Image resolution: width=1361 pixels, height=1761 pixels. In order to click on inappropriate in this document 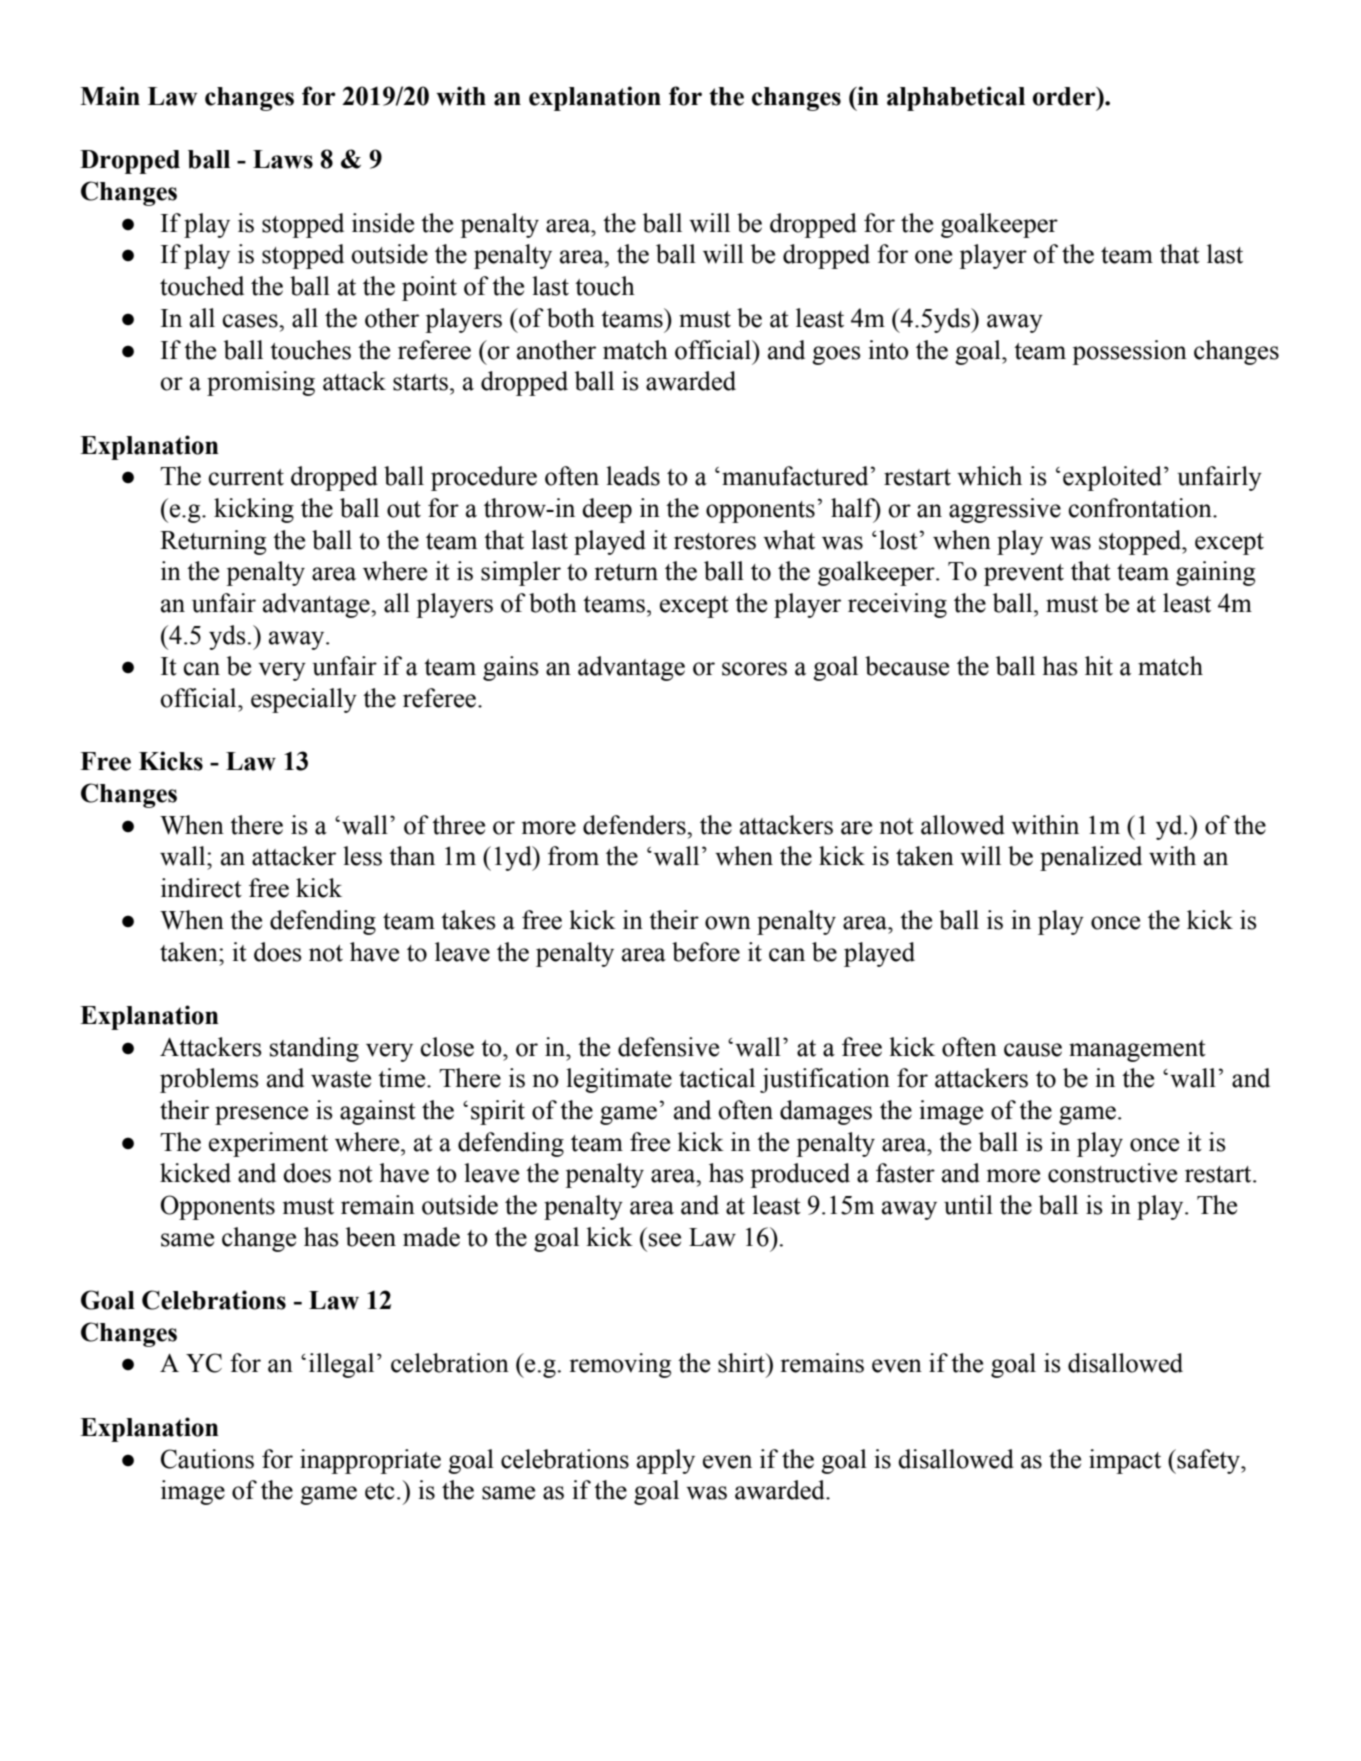, I will do `click(370, 1461)`.
